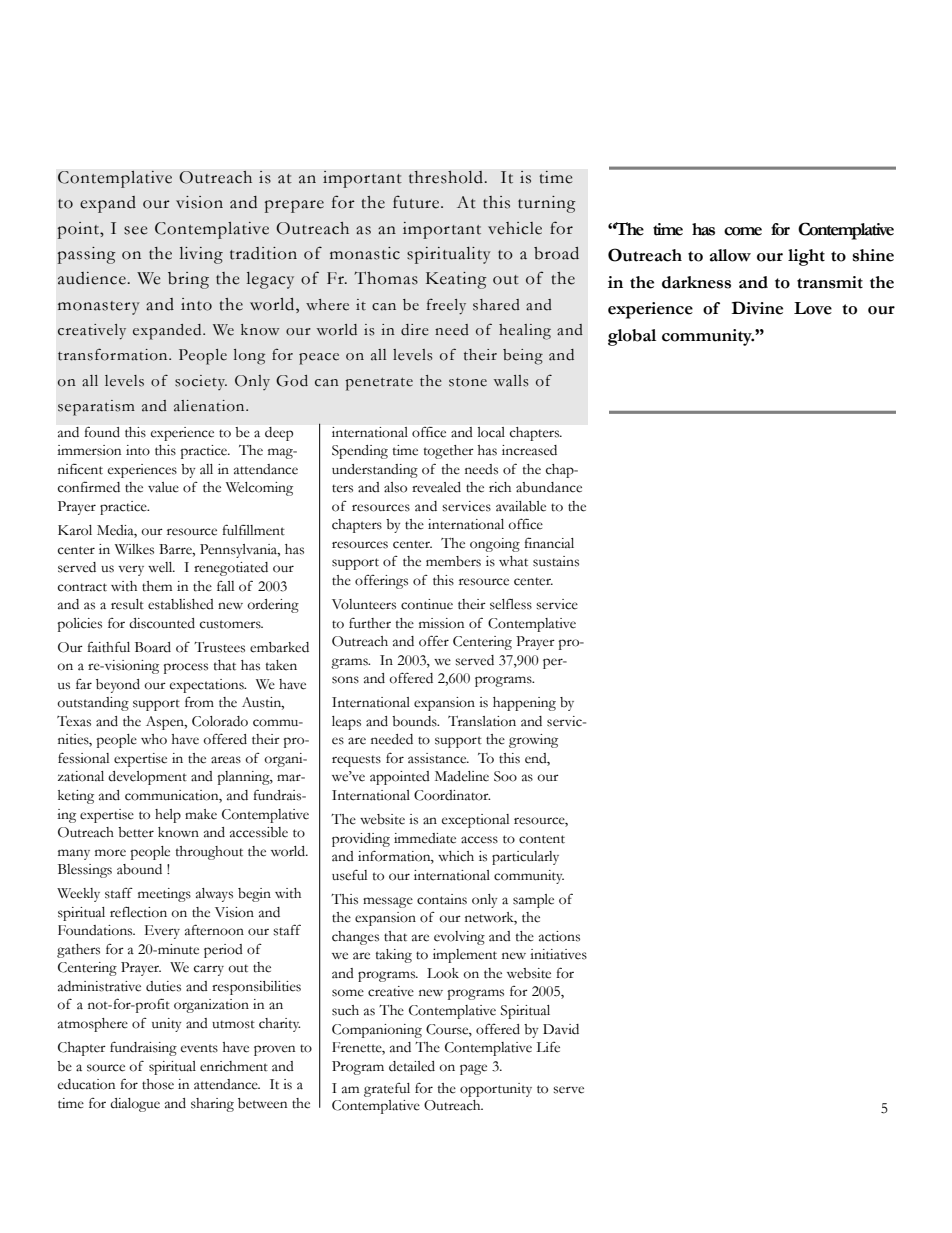  I want to click on come, so click(743, 231).
